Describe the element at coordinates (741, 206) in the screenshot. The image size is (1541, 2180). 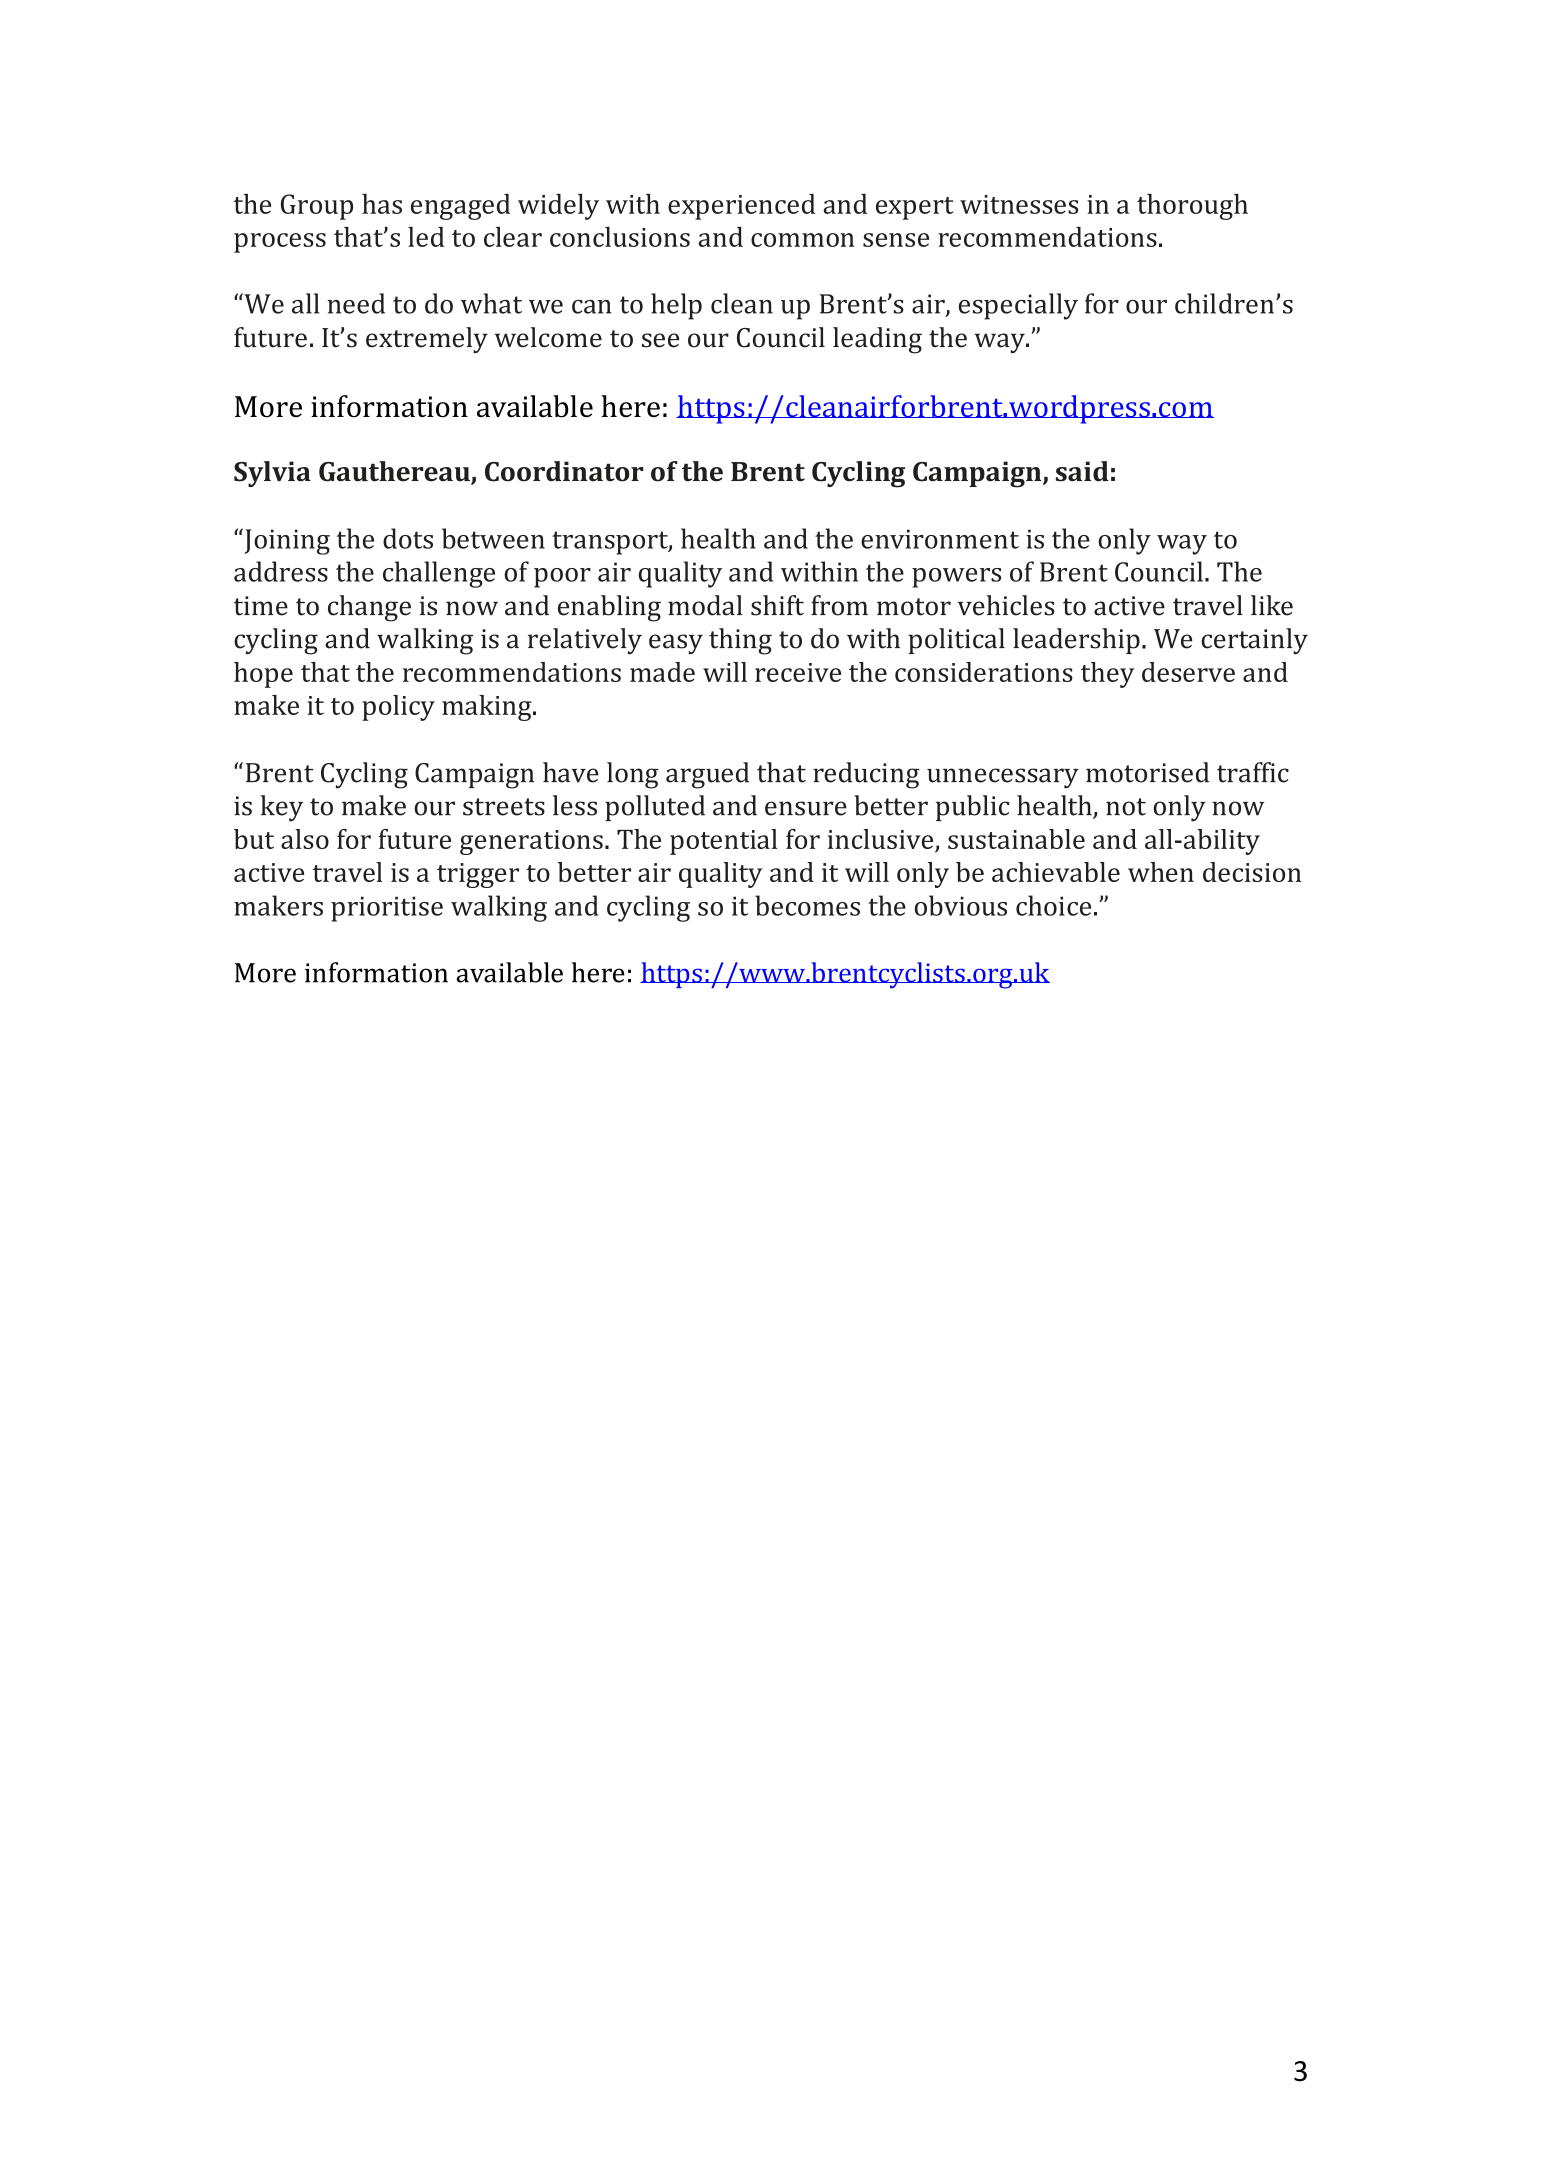
I see `experienced` at that location.
